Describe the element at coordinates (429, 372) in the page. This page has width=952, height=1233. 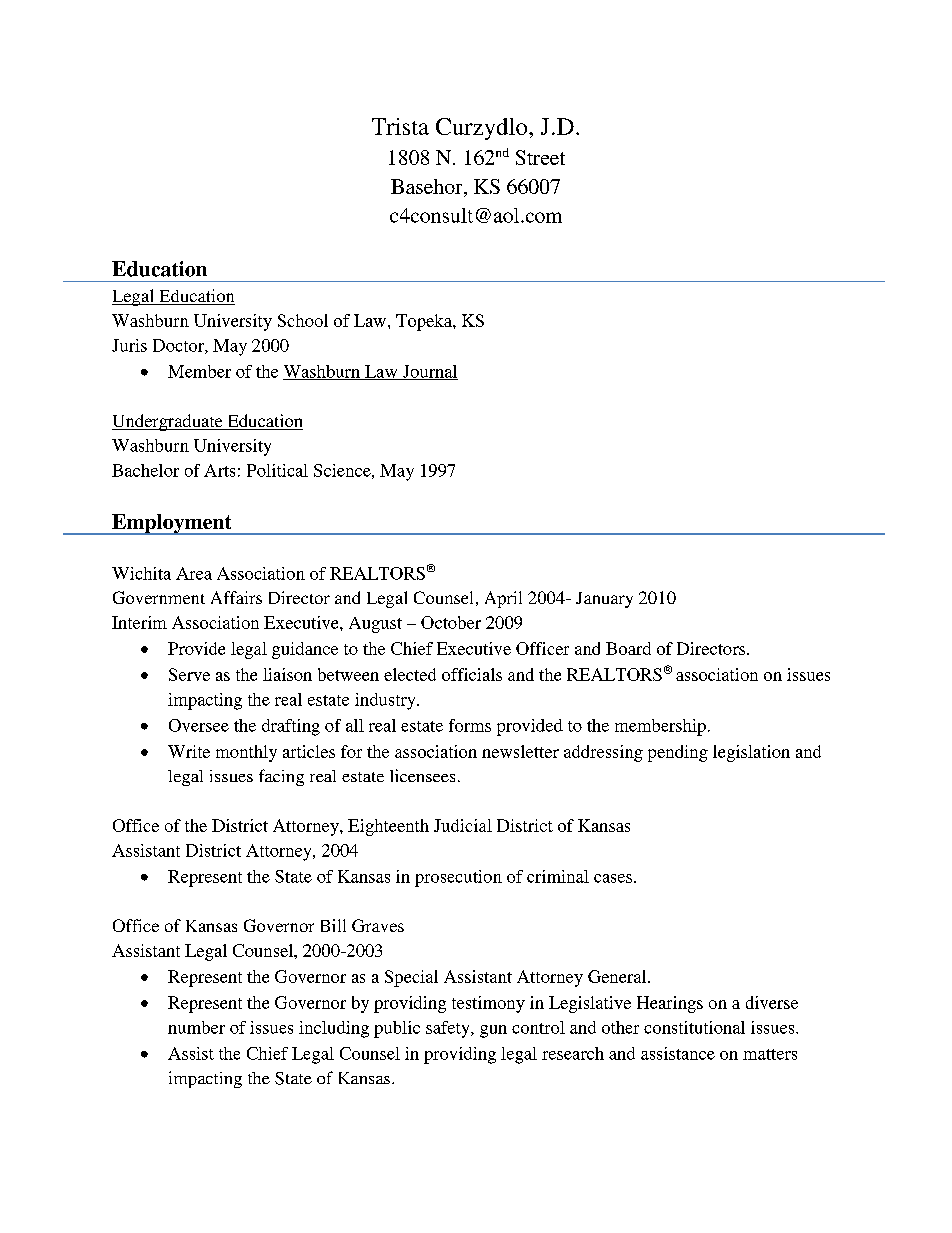
I see `Journal` at that location.
